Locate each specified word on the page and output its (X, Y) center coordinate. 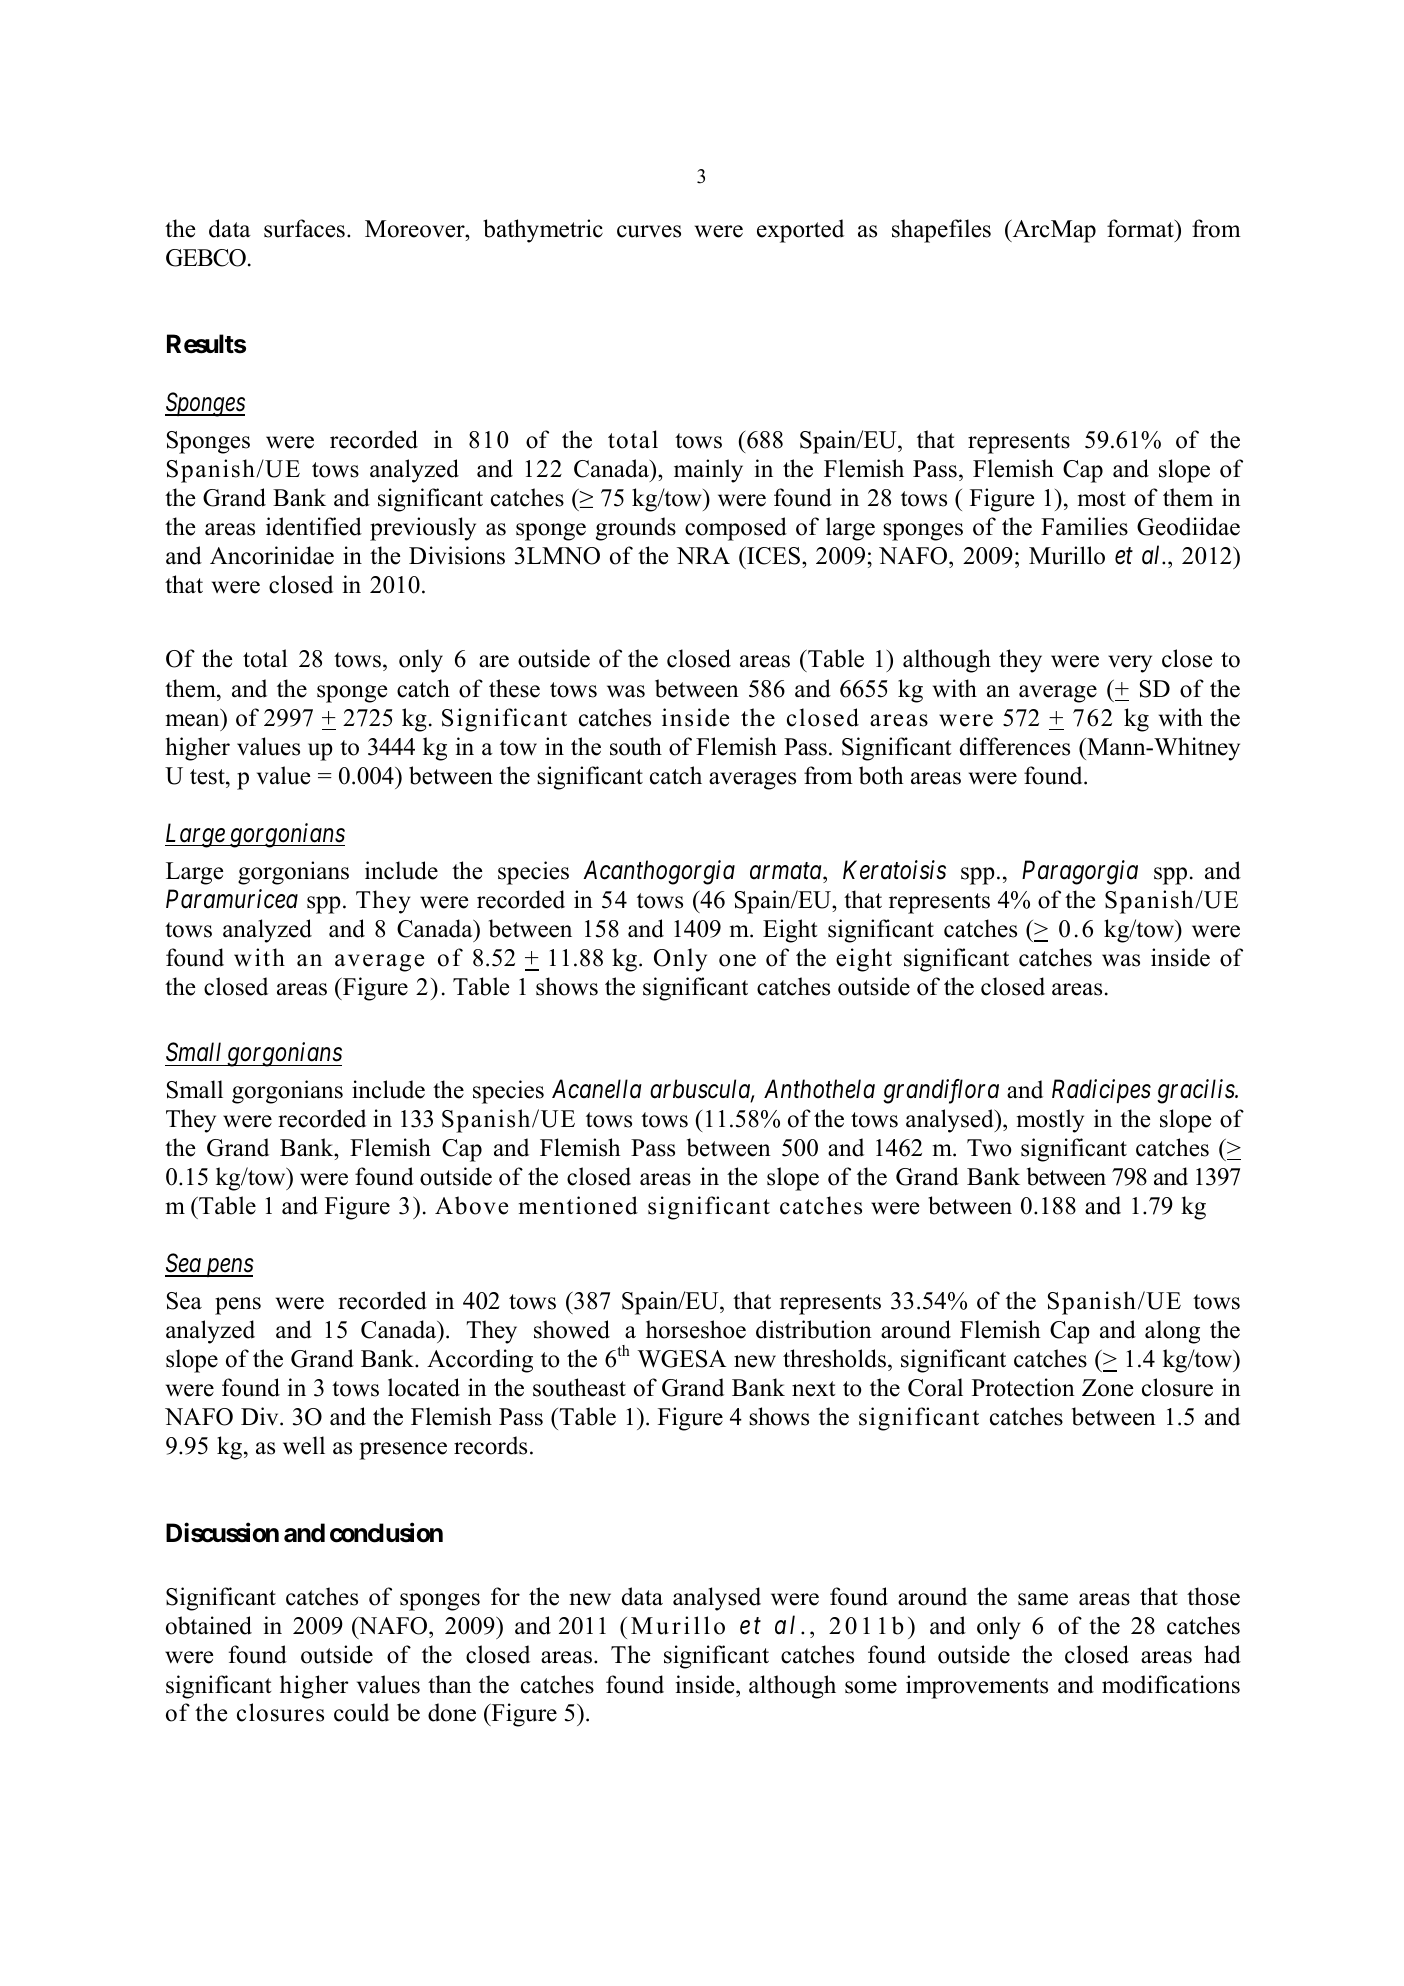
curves (649, 231)
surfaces (304, 228)
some (871, 1687)
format (1141, 228)
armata (787, 871)
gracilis (1196, 1091)
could (361, 1712)
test (208, 777)
